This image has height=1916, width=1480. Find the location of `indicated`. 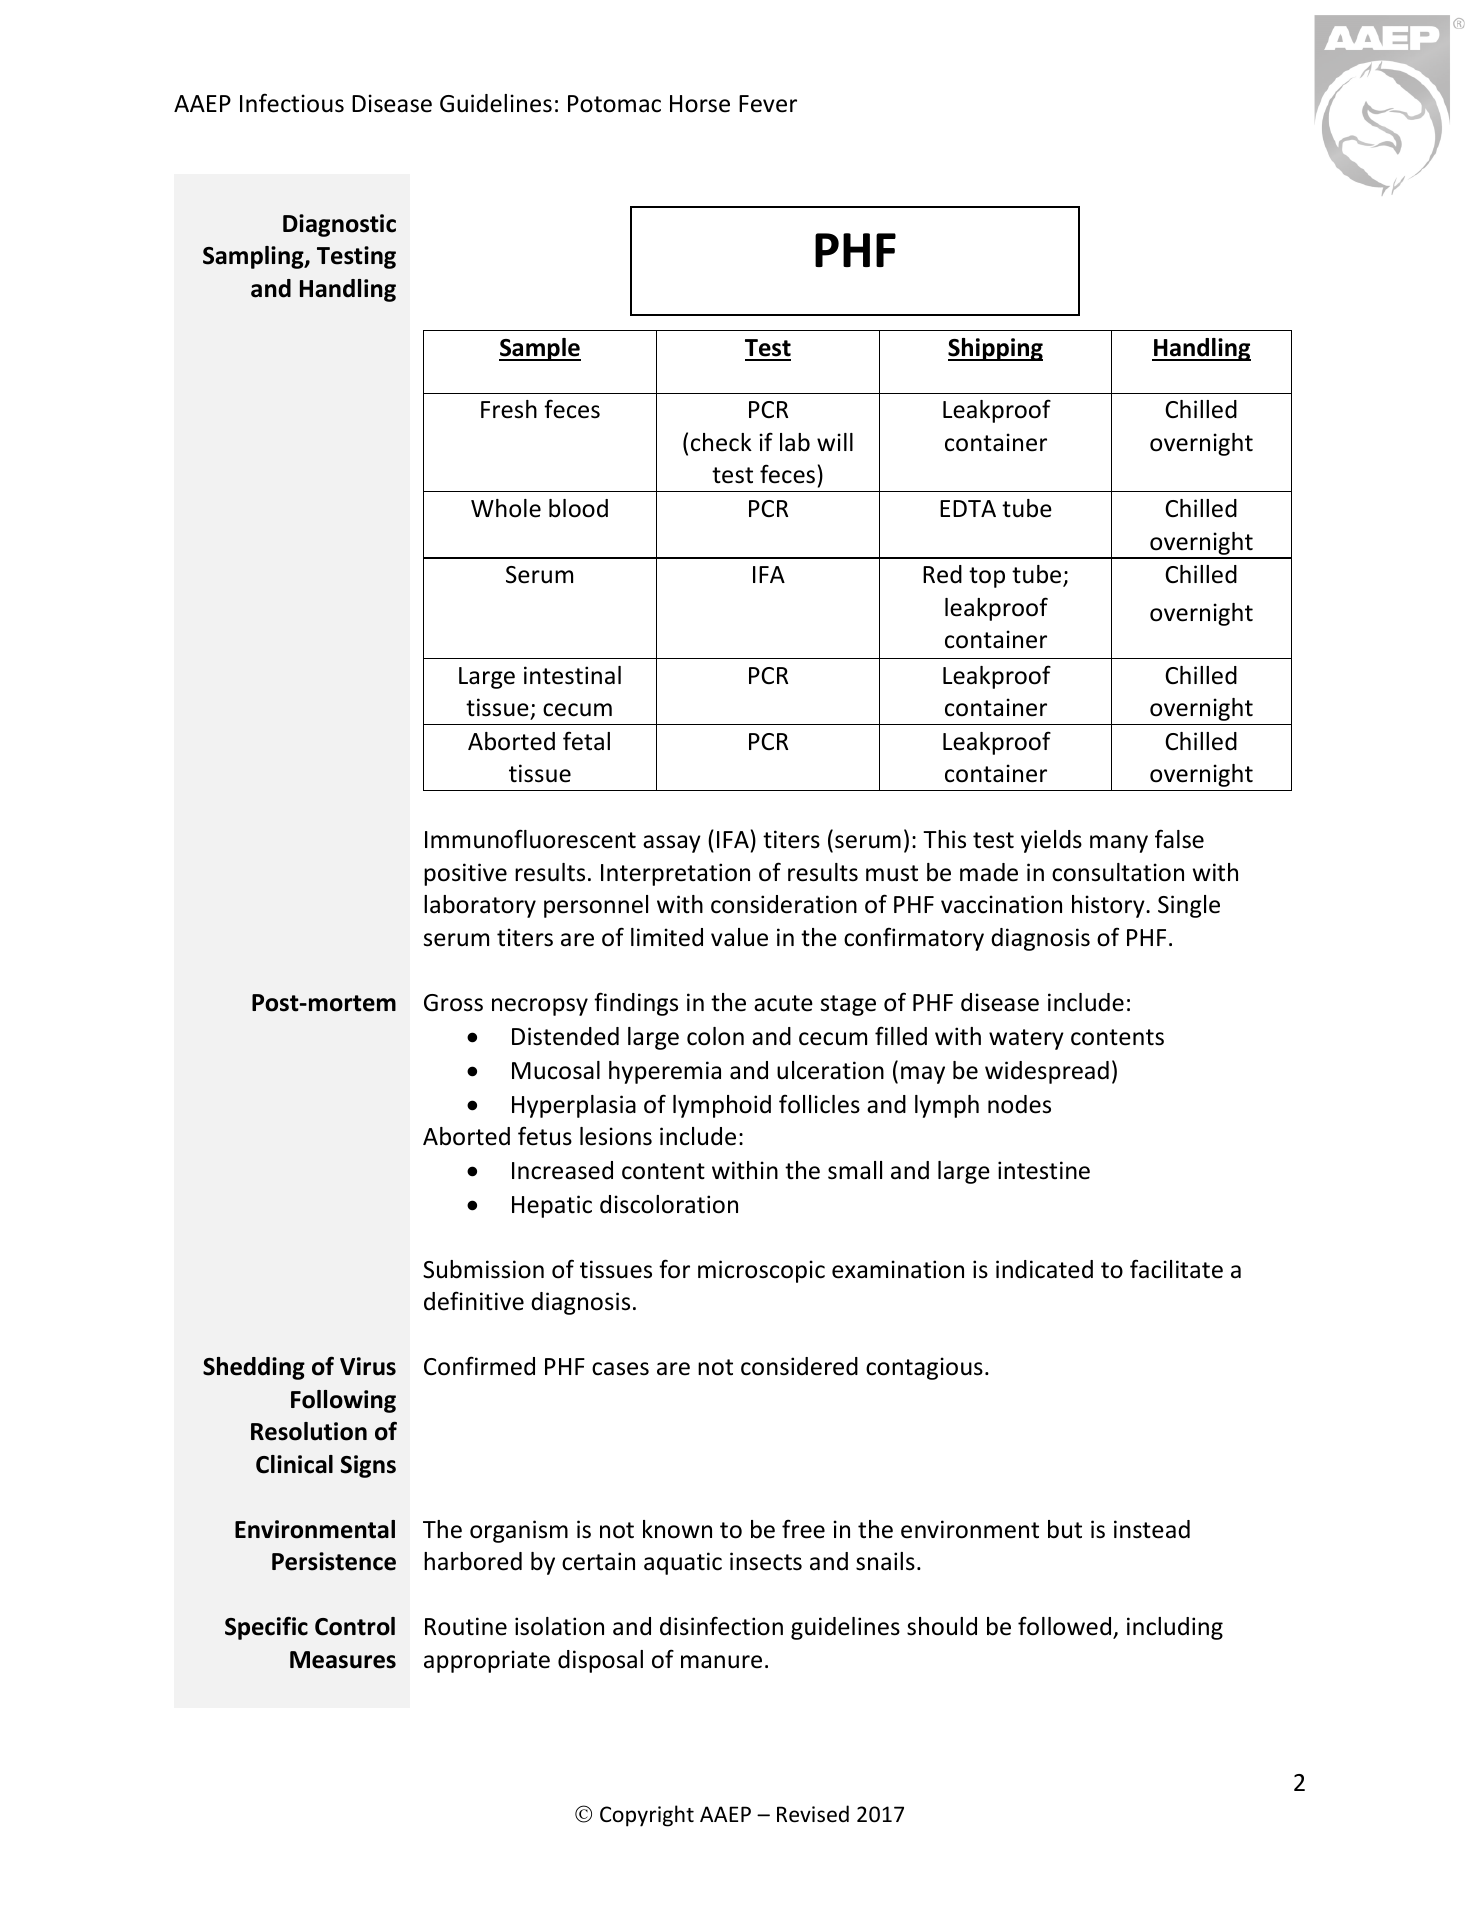

indicated is located at coordinates (1044, 1269).
